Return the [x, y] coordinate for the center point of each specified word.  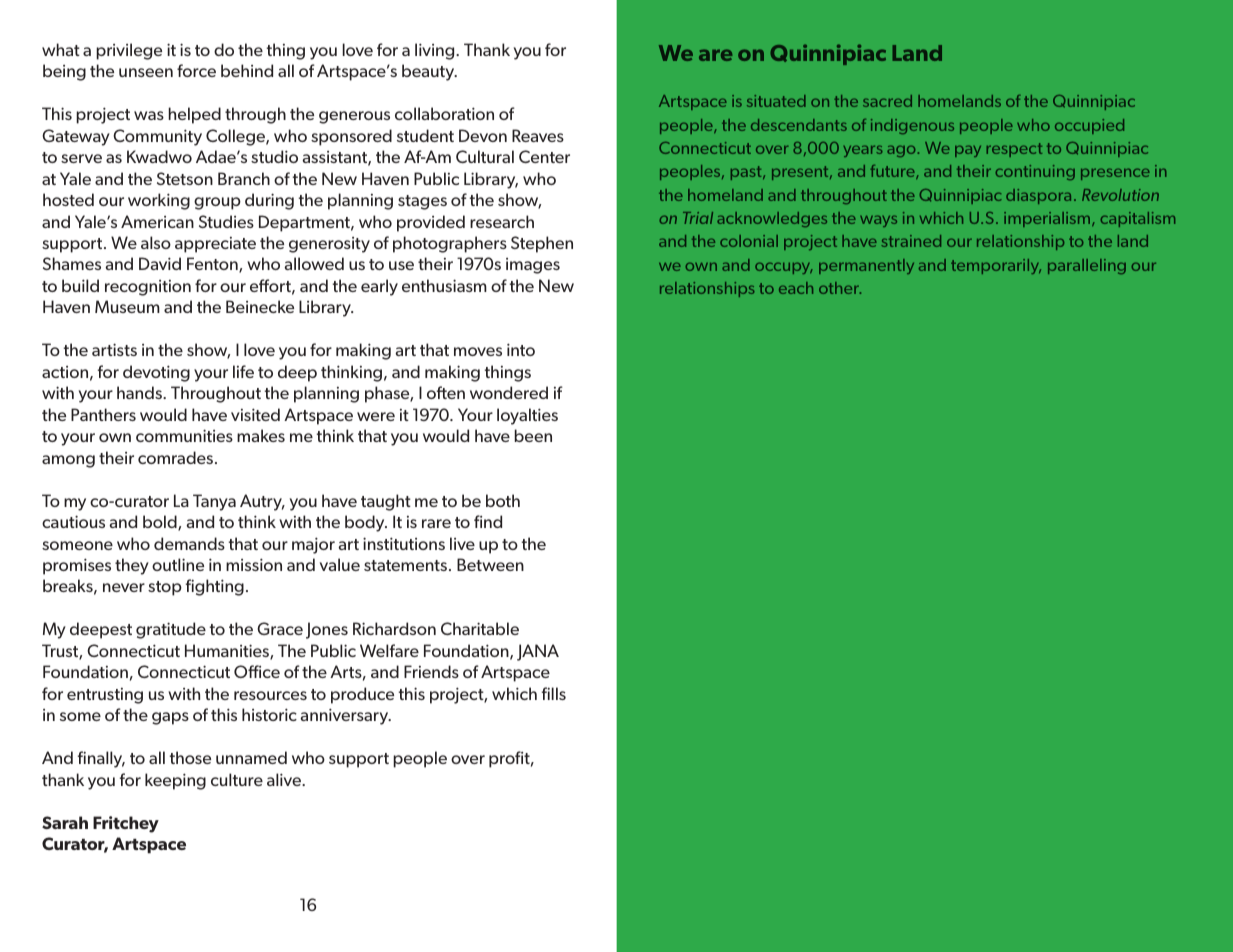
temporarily [996, 266]
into [521, 349]
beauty [429, 72]
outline [178, 564]
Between [490, 564]
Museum [127, 306]
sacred [887, 101]
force [196, 70]
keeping [175, 781]
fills [554, 693]
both [503, 500]
